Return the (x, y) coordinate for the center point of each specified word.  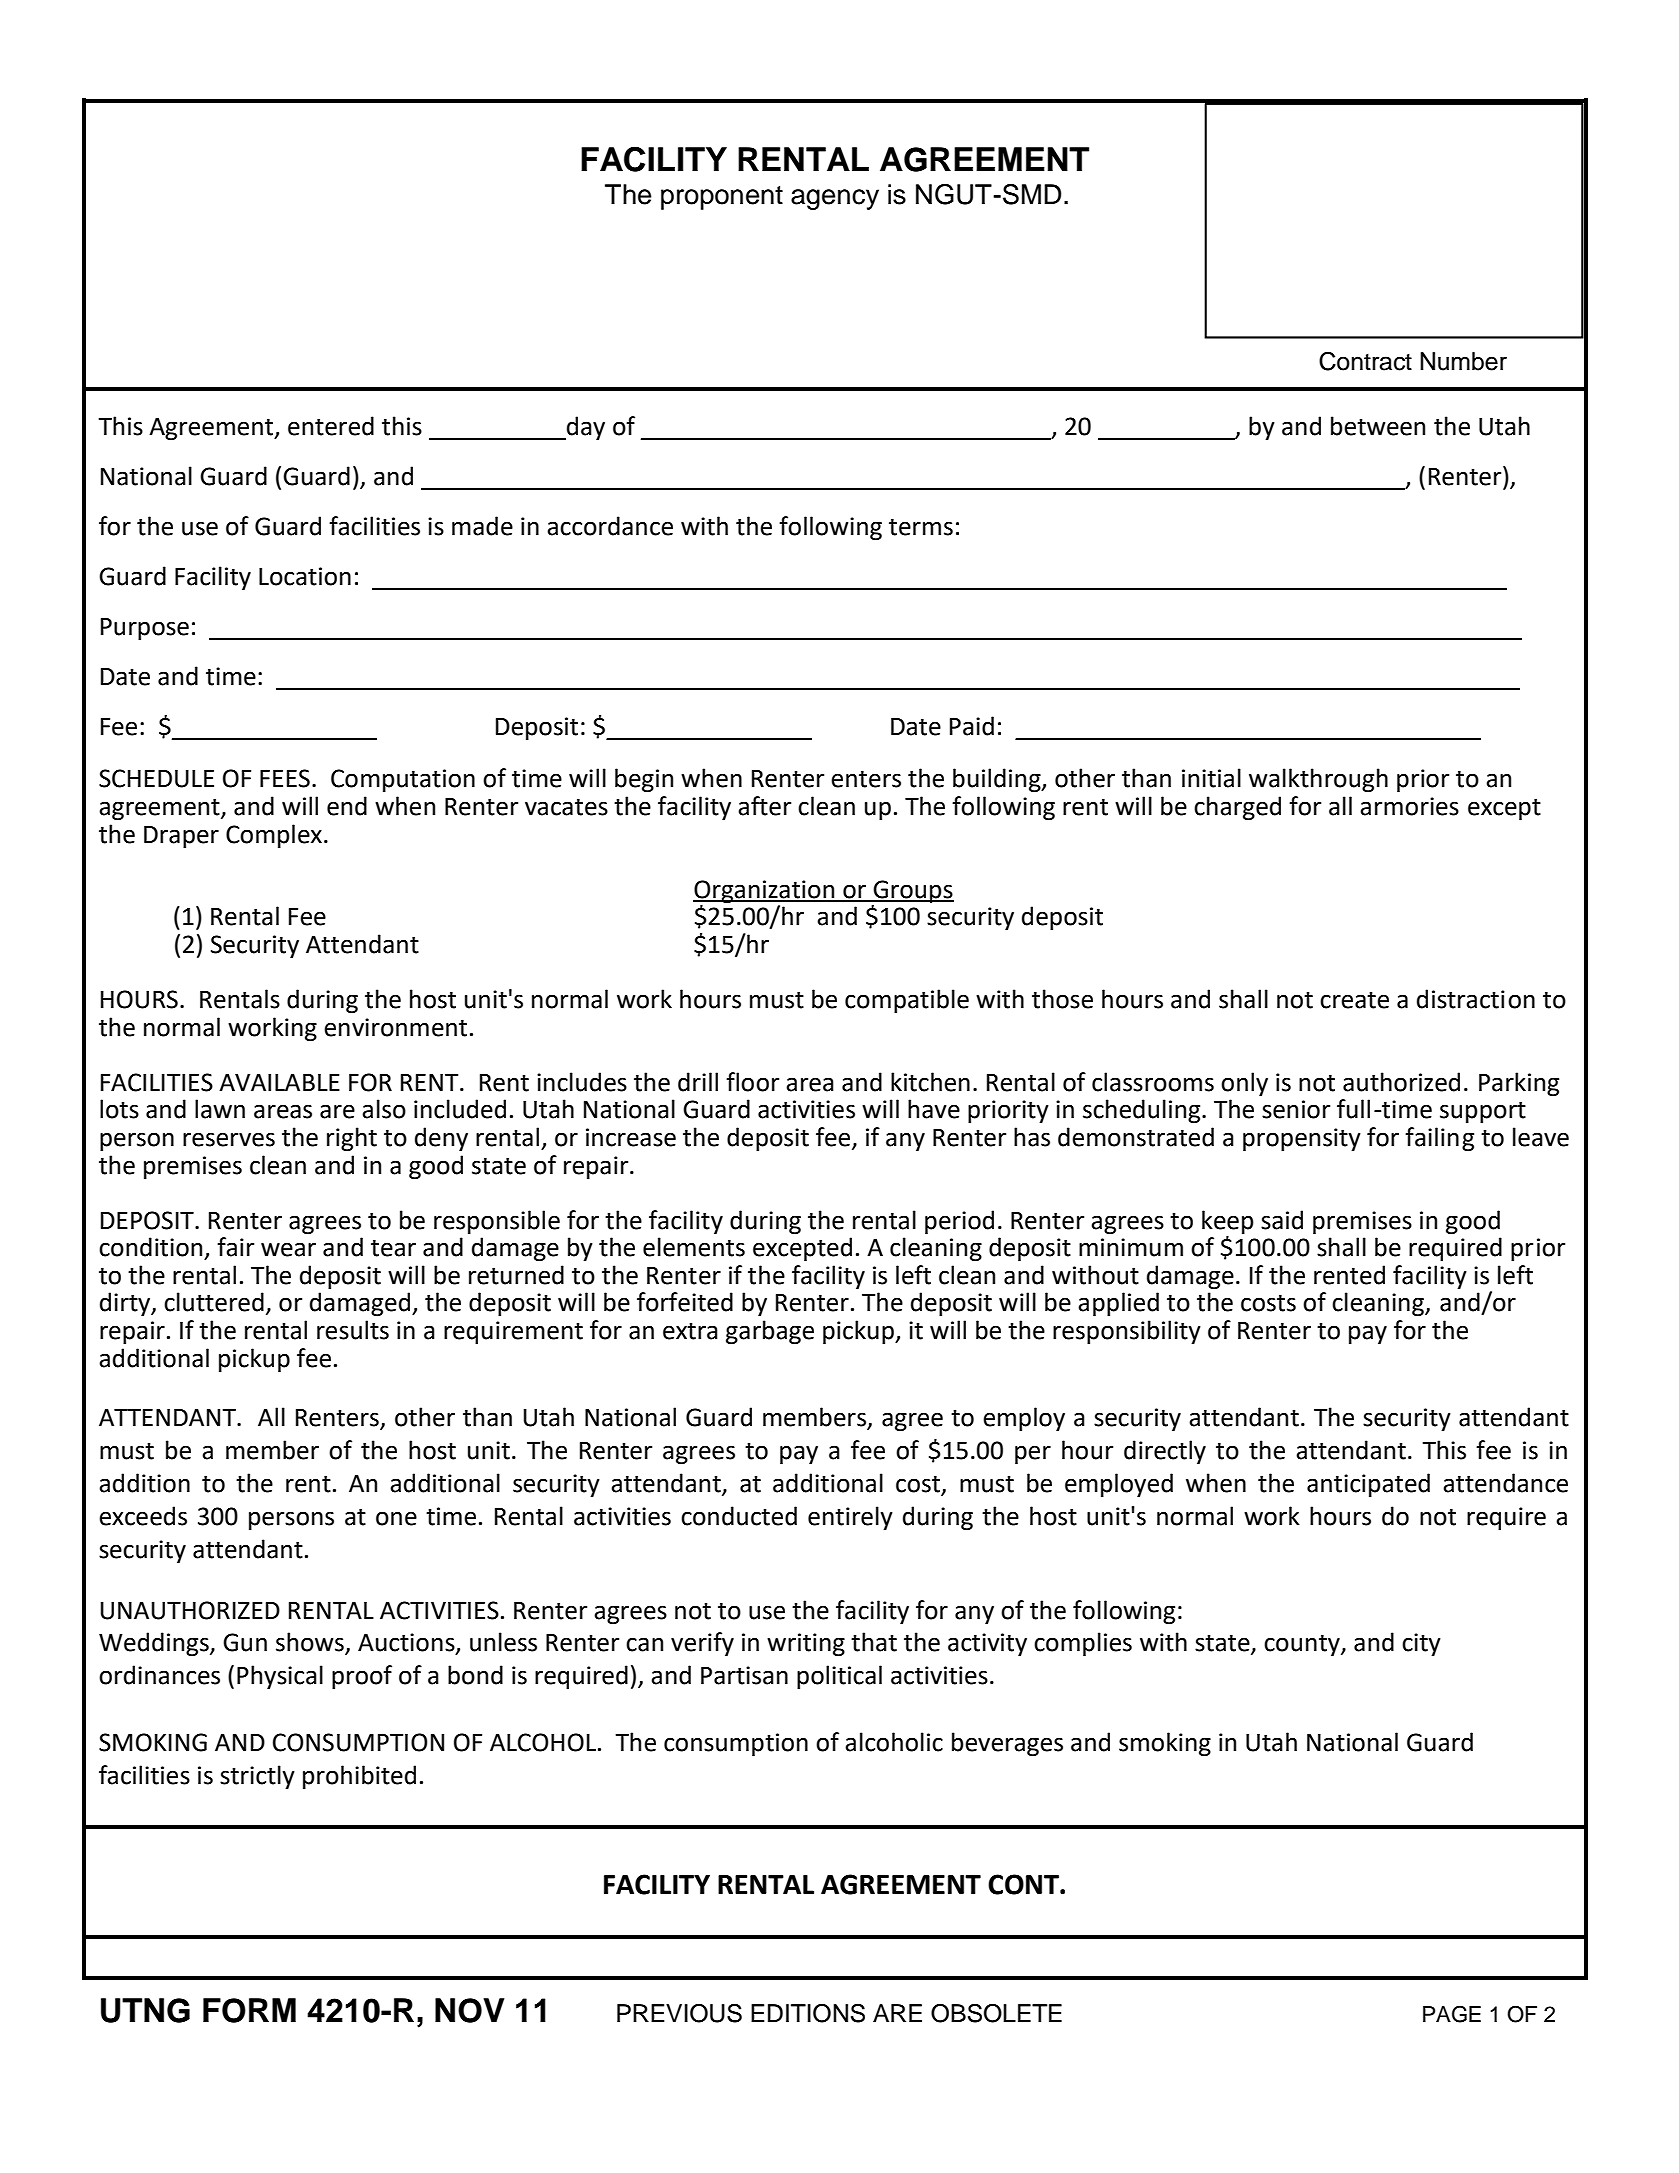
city (1421, 1644)
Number (1463, 361)
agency (835, 199)
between (1378, 426)
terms (921, 527)
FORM (249, 2010)
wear (288, 1249)
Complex (274, 836)
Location (305, 576)
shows (311, 1643)
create (1354, 1000)
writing (806, 1644)
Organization (765, 891)
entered (331, 426)
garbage (770, 1332)
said (1282, 1220)
